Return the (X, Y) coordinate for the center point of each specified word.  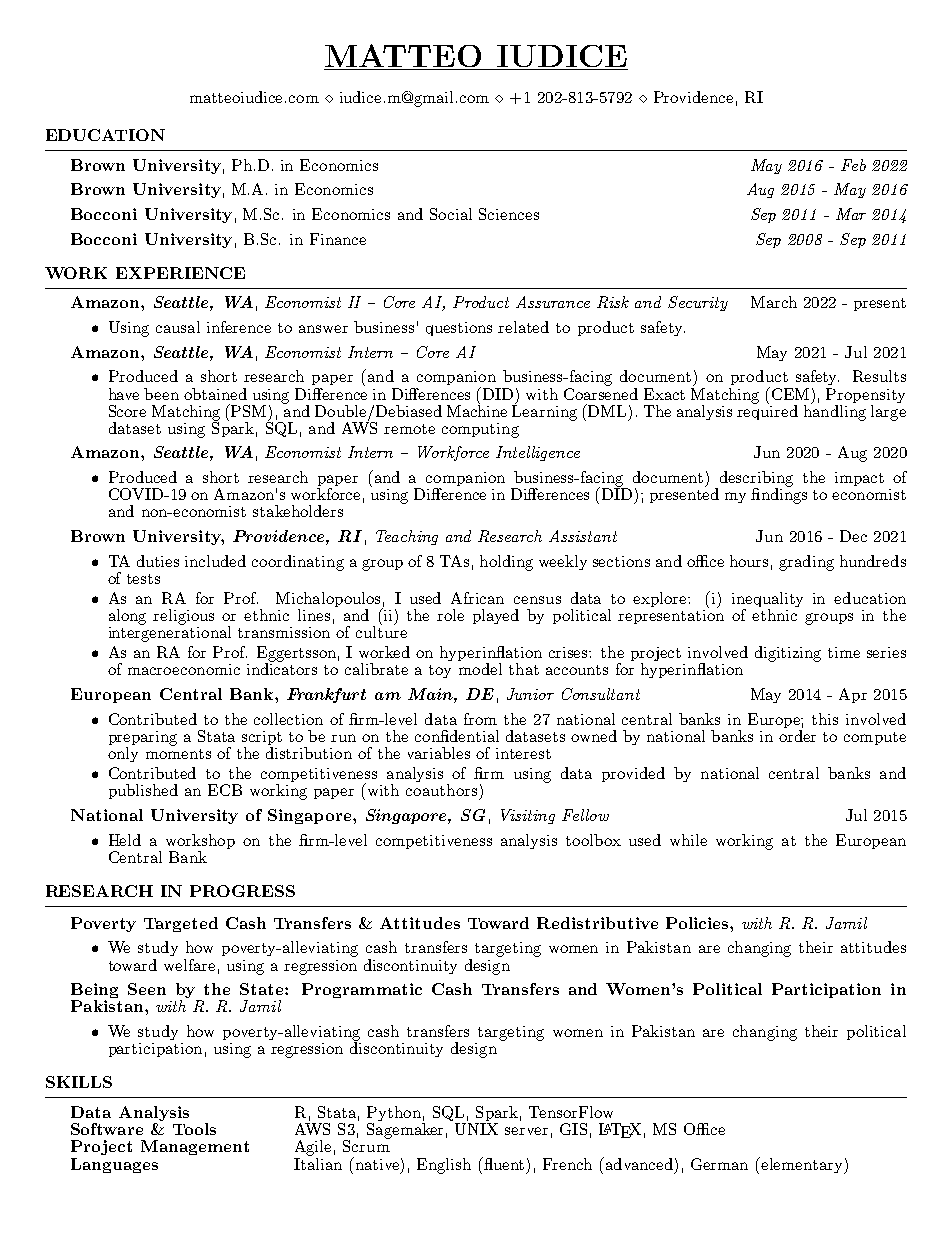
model (480, 669)
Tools (194, 1129)
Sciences (509, 214)
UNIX (476, 1129)
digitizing (788, 654)
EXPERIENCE (180, 273)
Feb (853, 165)
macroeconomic (184, 669)
